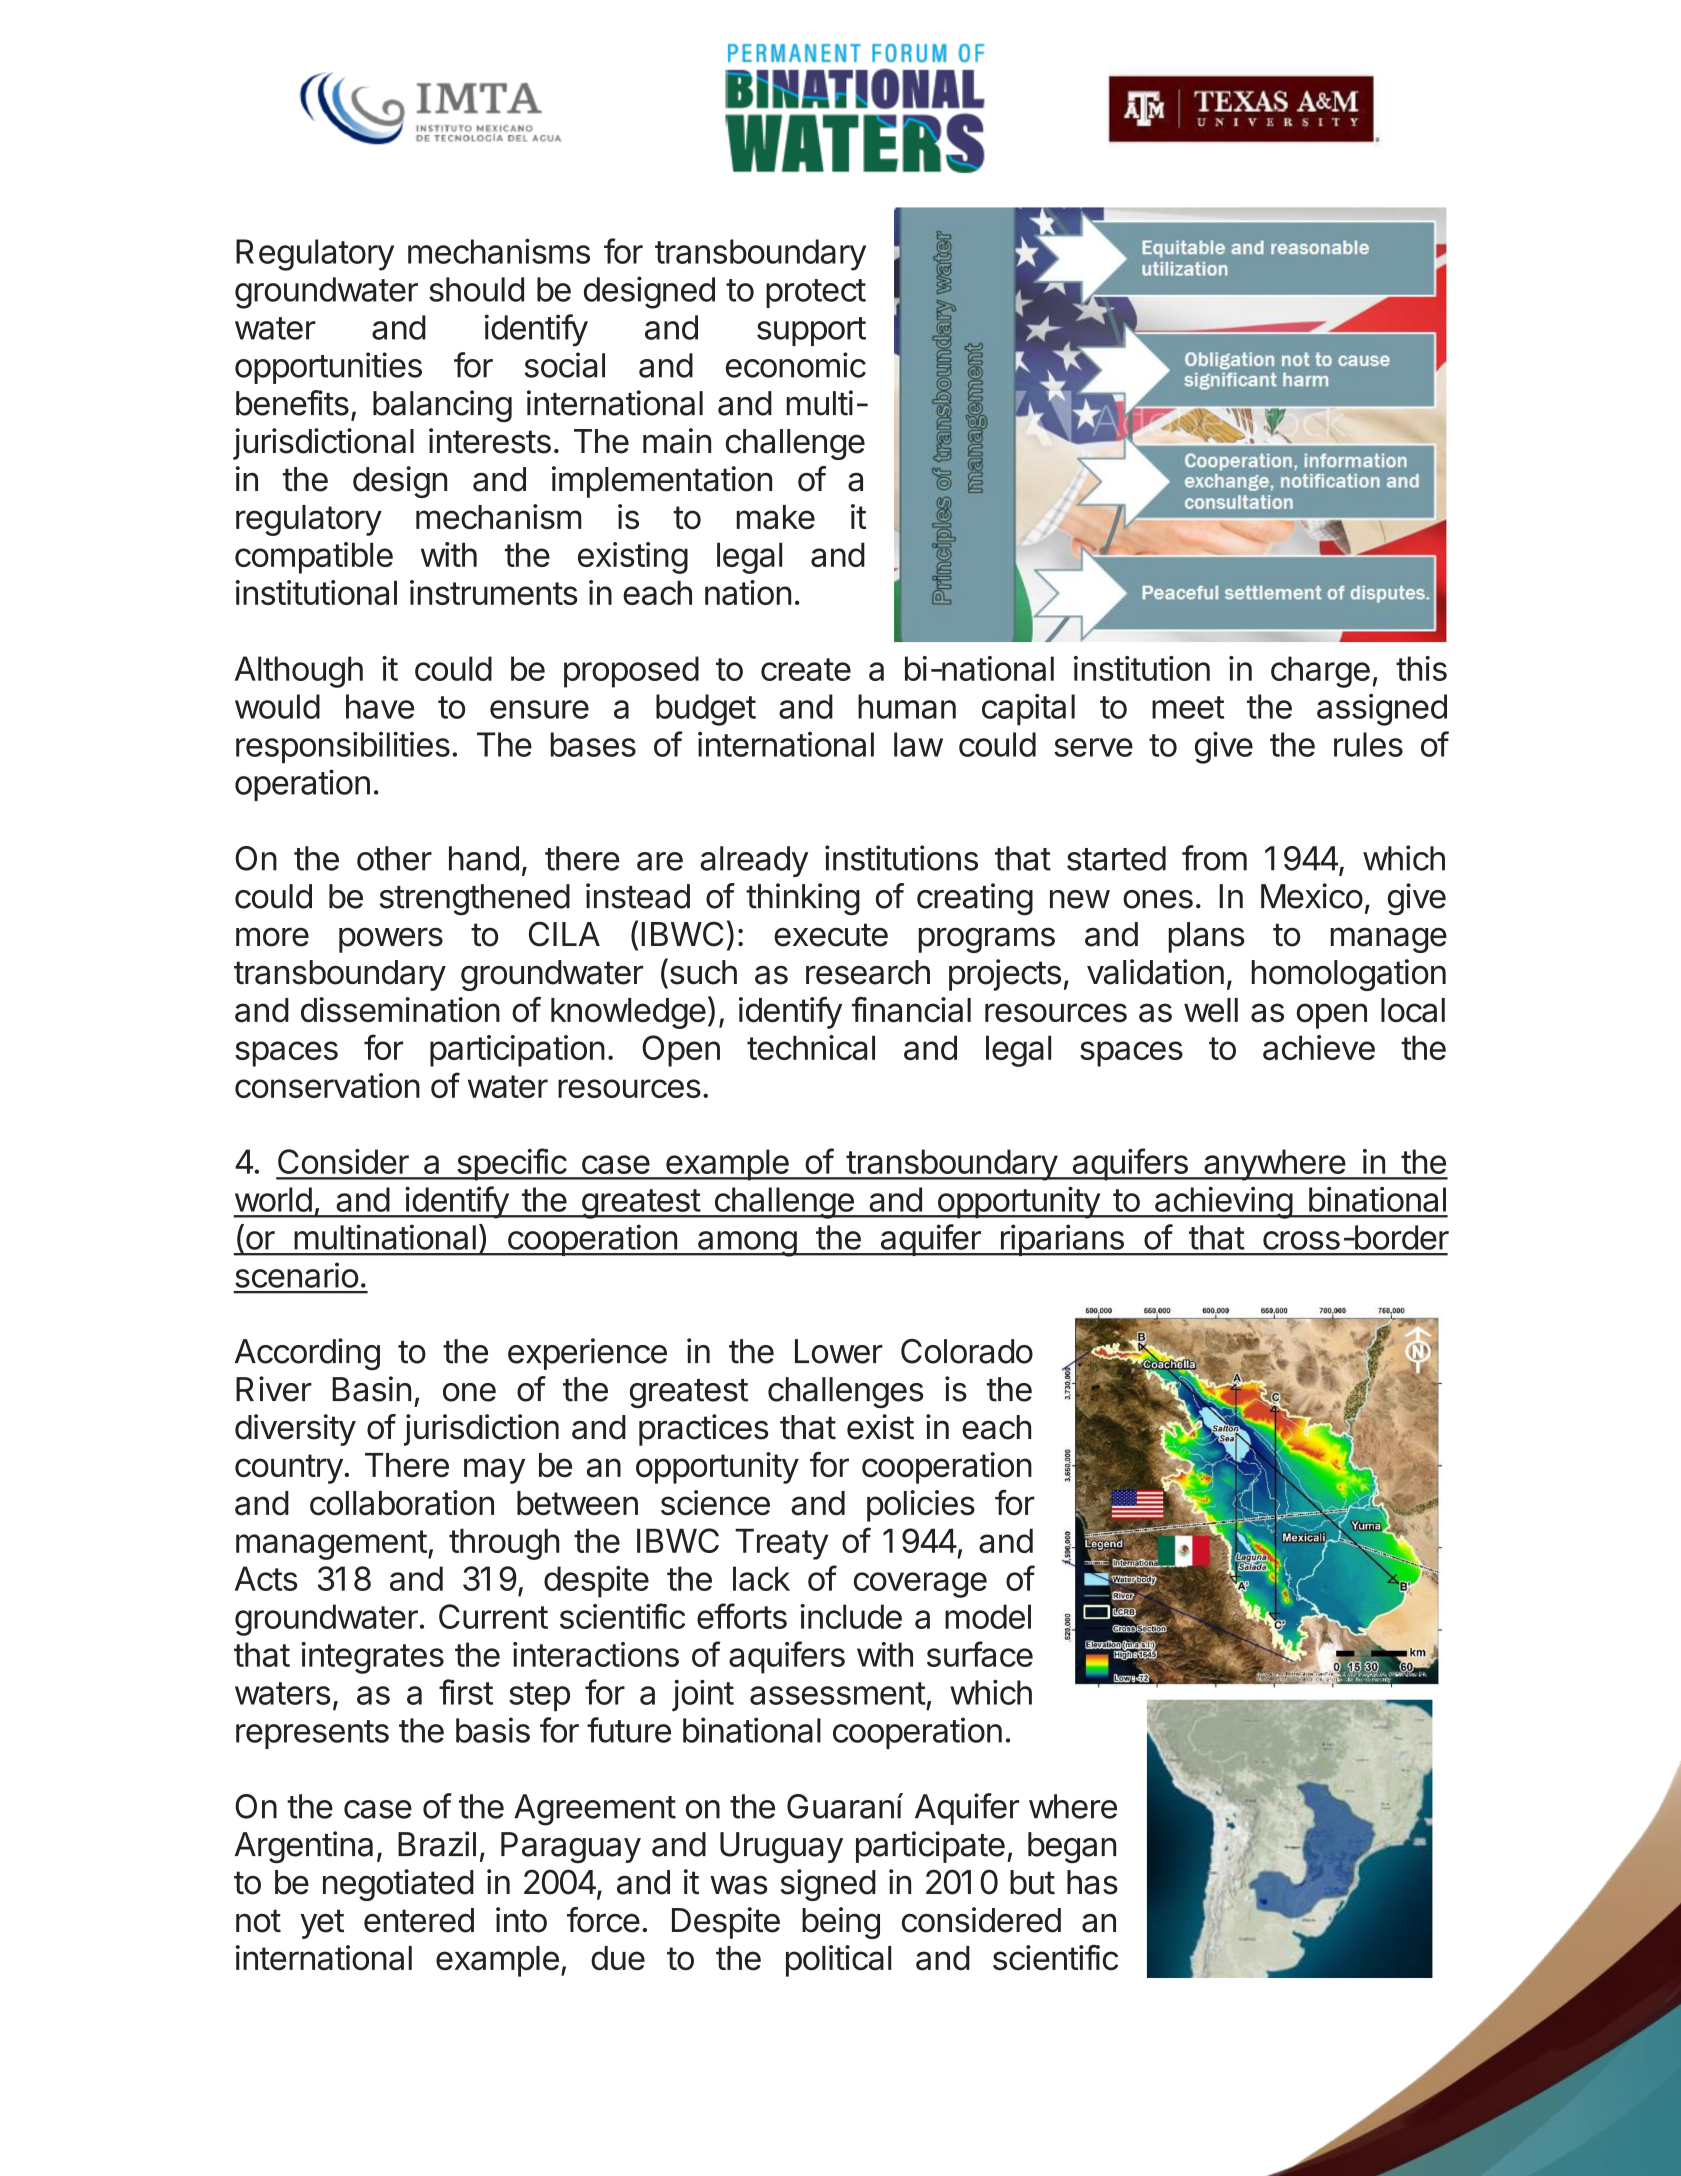  What do you see at coordinates (1092, 1882) in the screenshot?
I see `has` at bounding box center [1092, 1882].
